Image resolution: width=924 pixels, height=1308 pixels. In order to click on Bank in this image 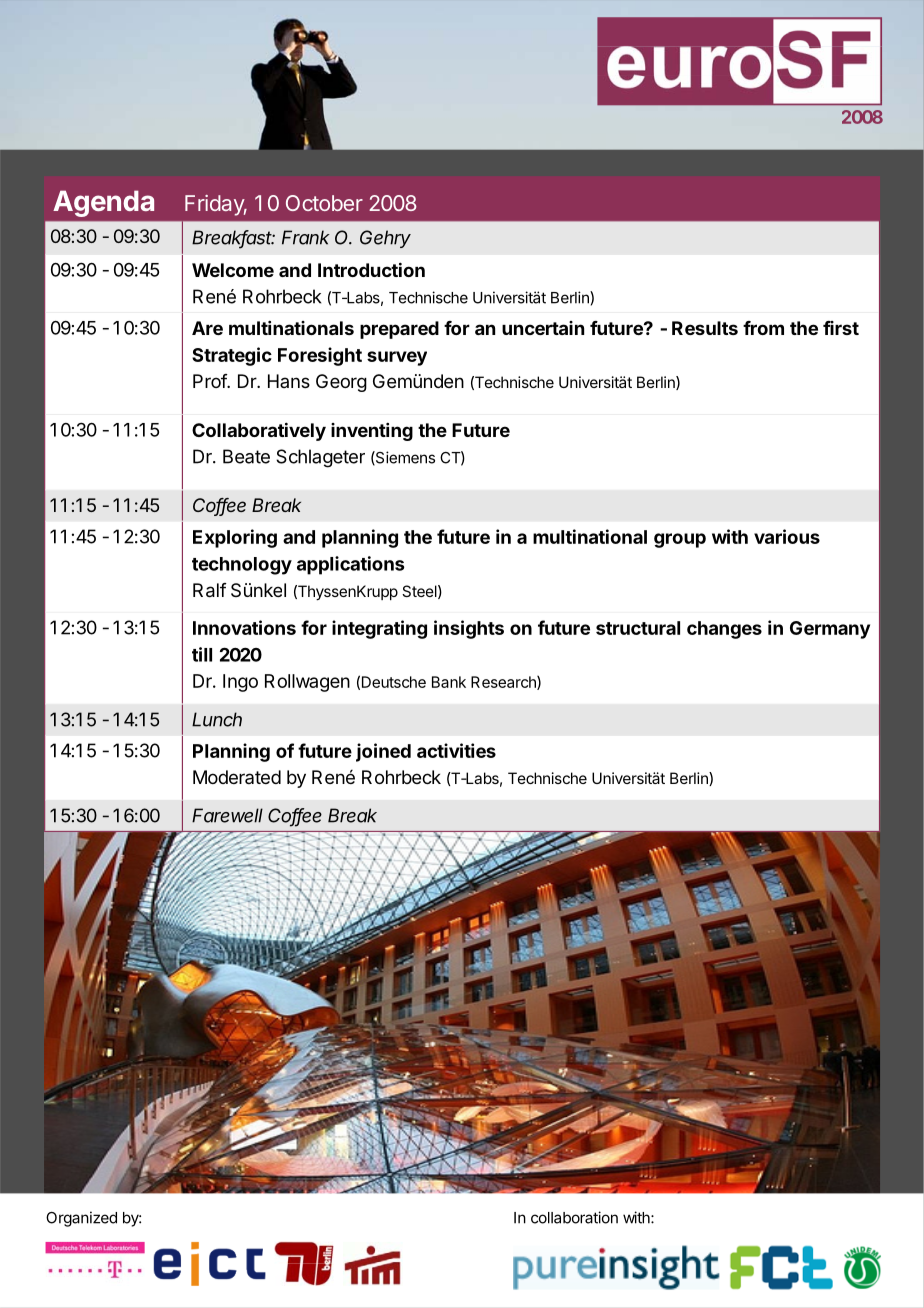, I will do `click(449, 682)`.
